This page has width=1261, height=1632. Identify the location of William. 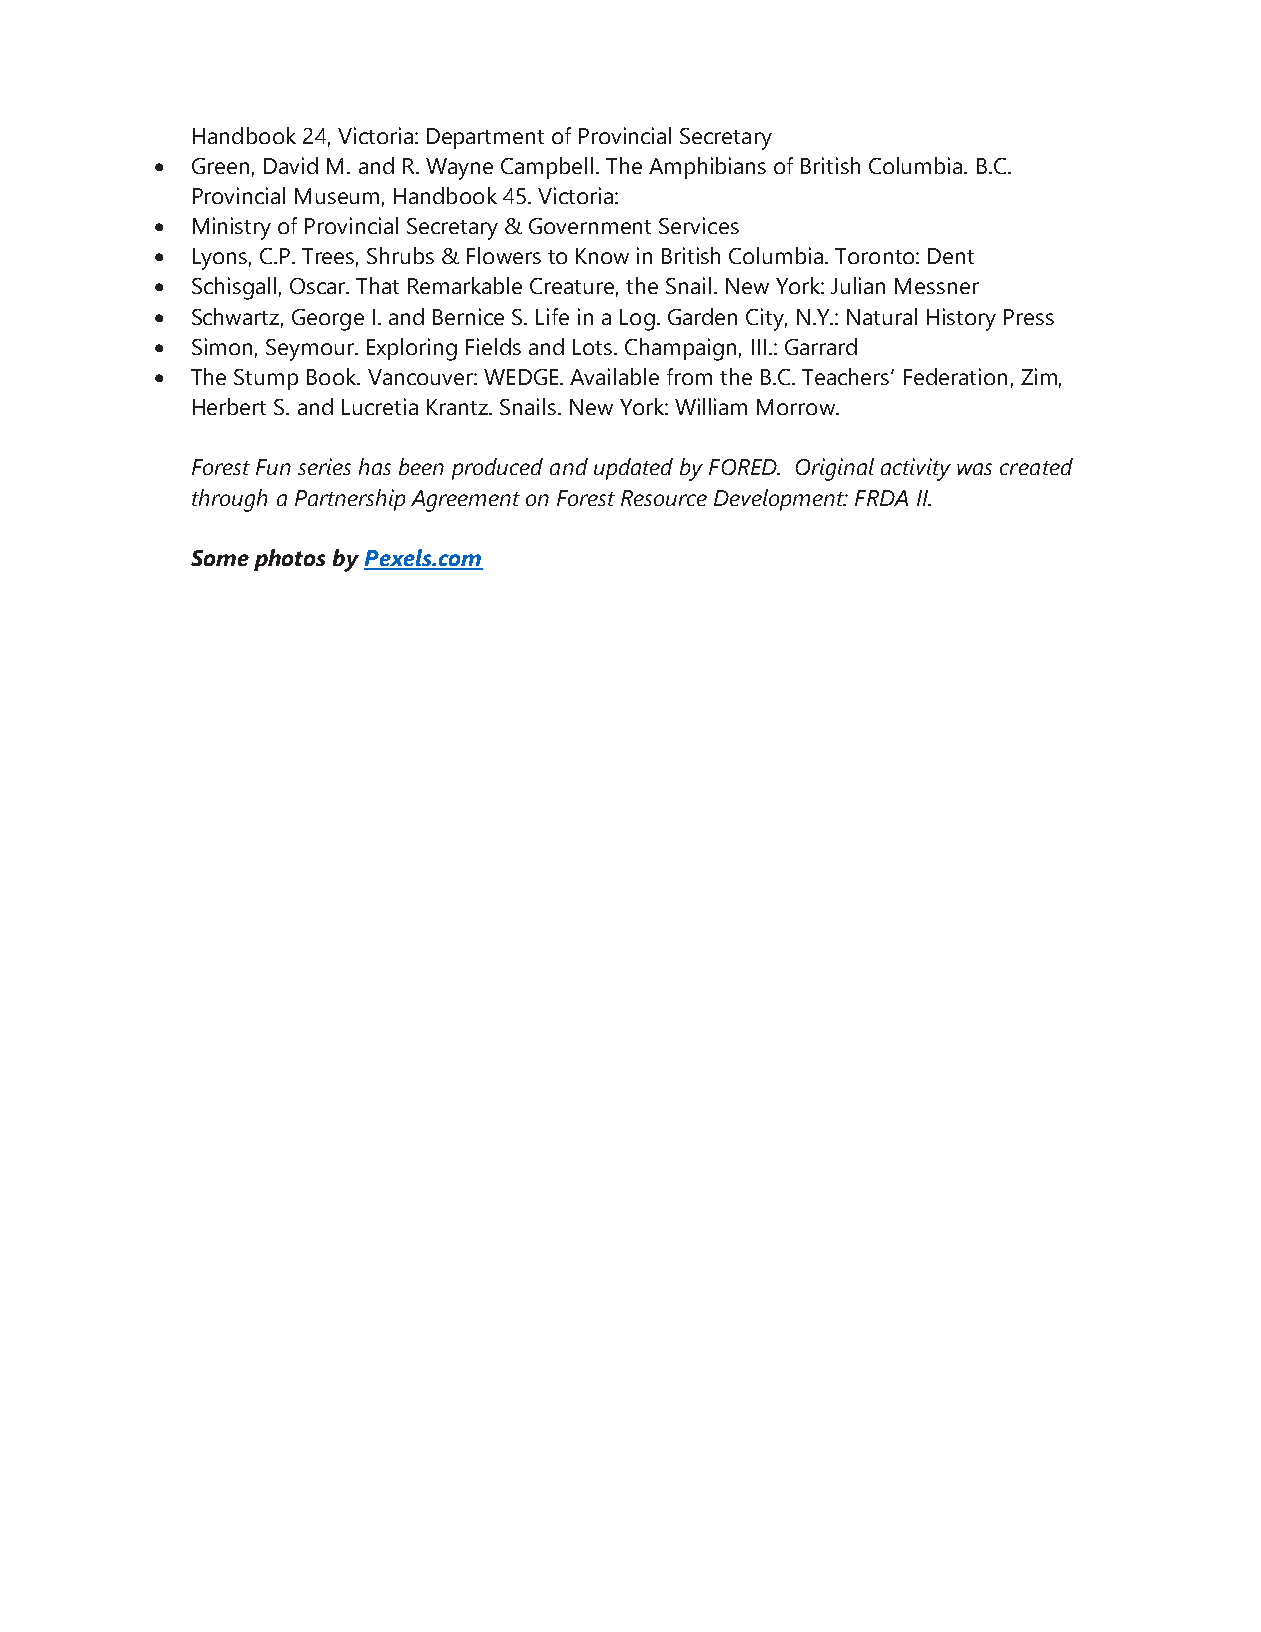
(711, 406).
